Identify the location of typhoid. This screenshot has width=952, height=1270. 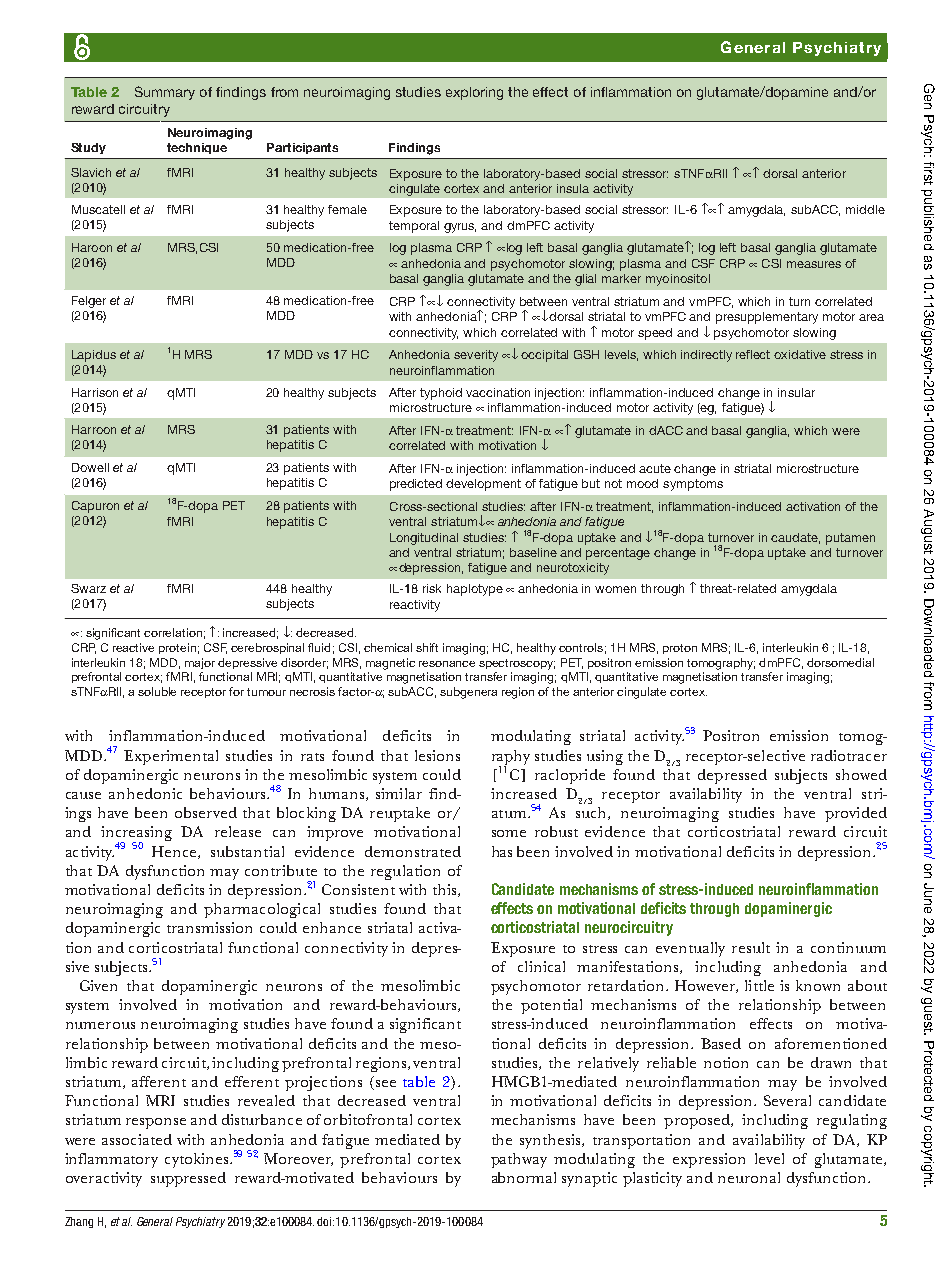
(441, 394).
